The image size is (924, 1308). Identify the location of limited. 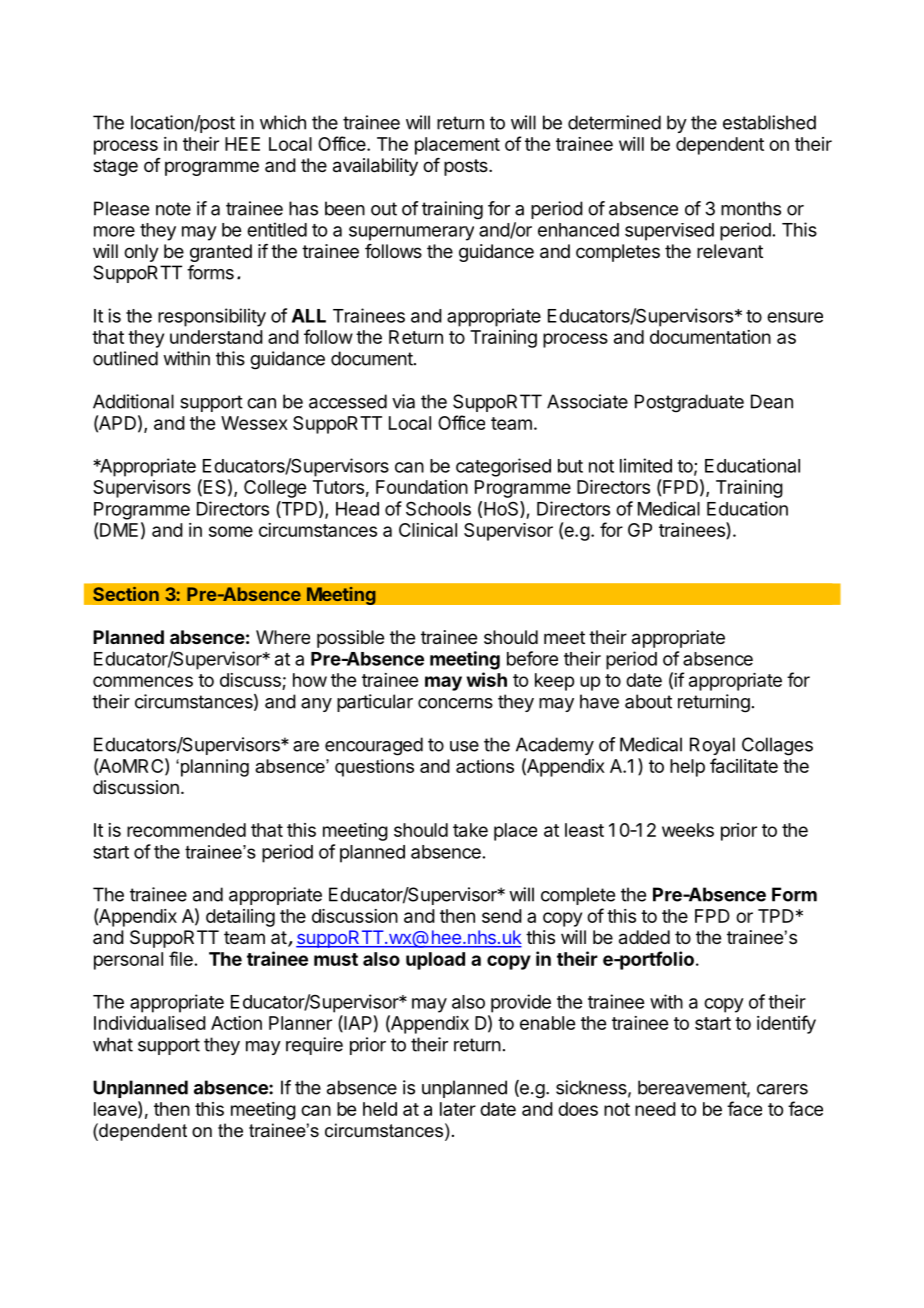
(646, 465).
